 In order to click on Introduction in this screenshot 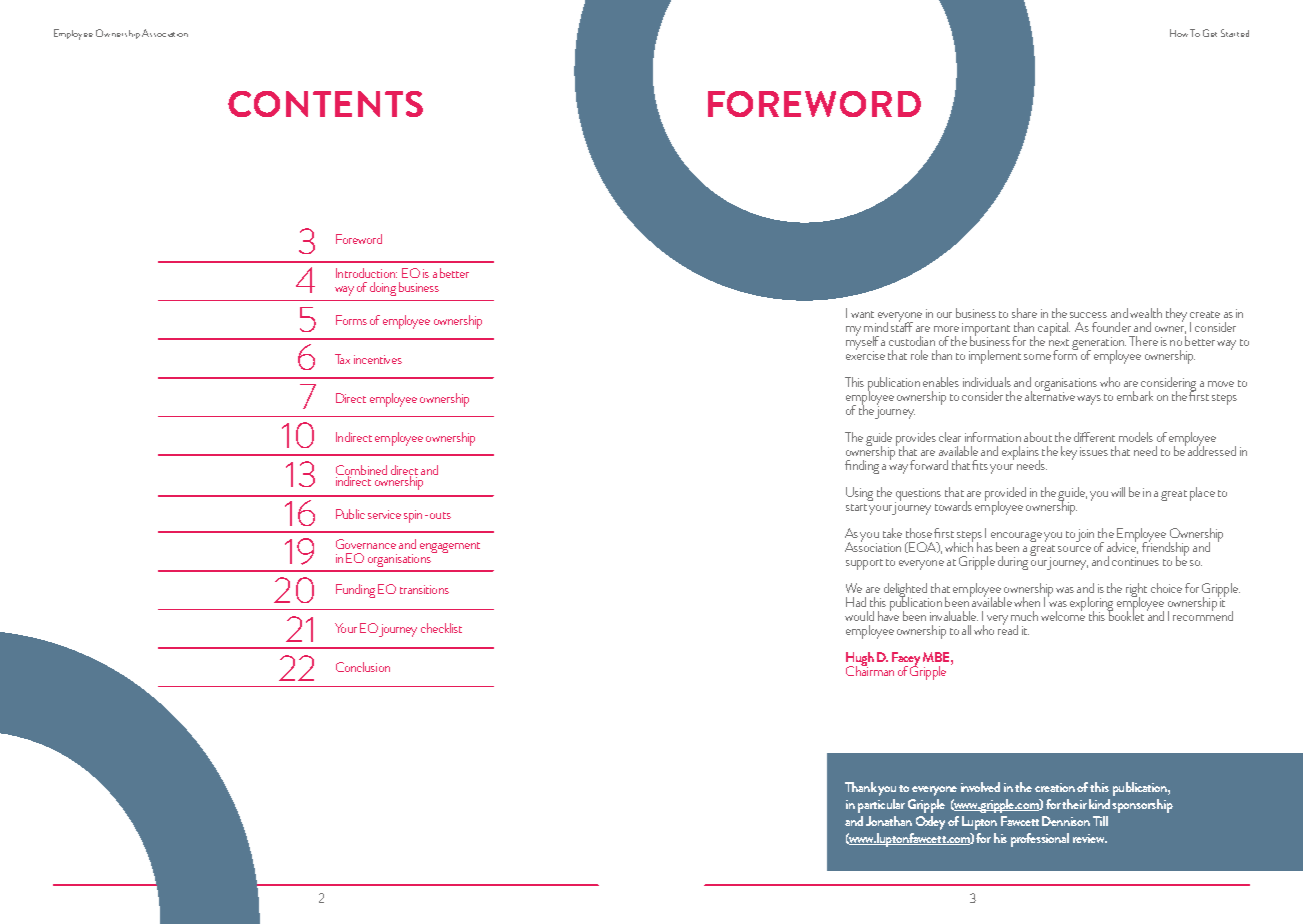, I will do `click(366, 273)`.
